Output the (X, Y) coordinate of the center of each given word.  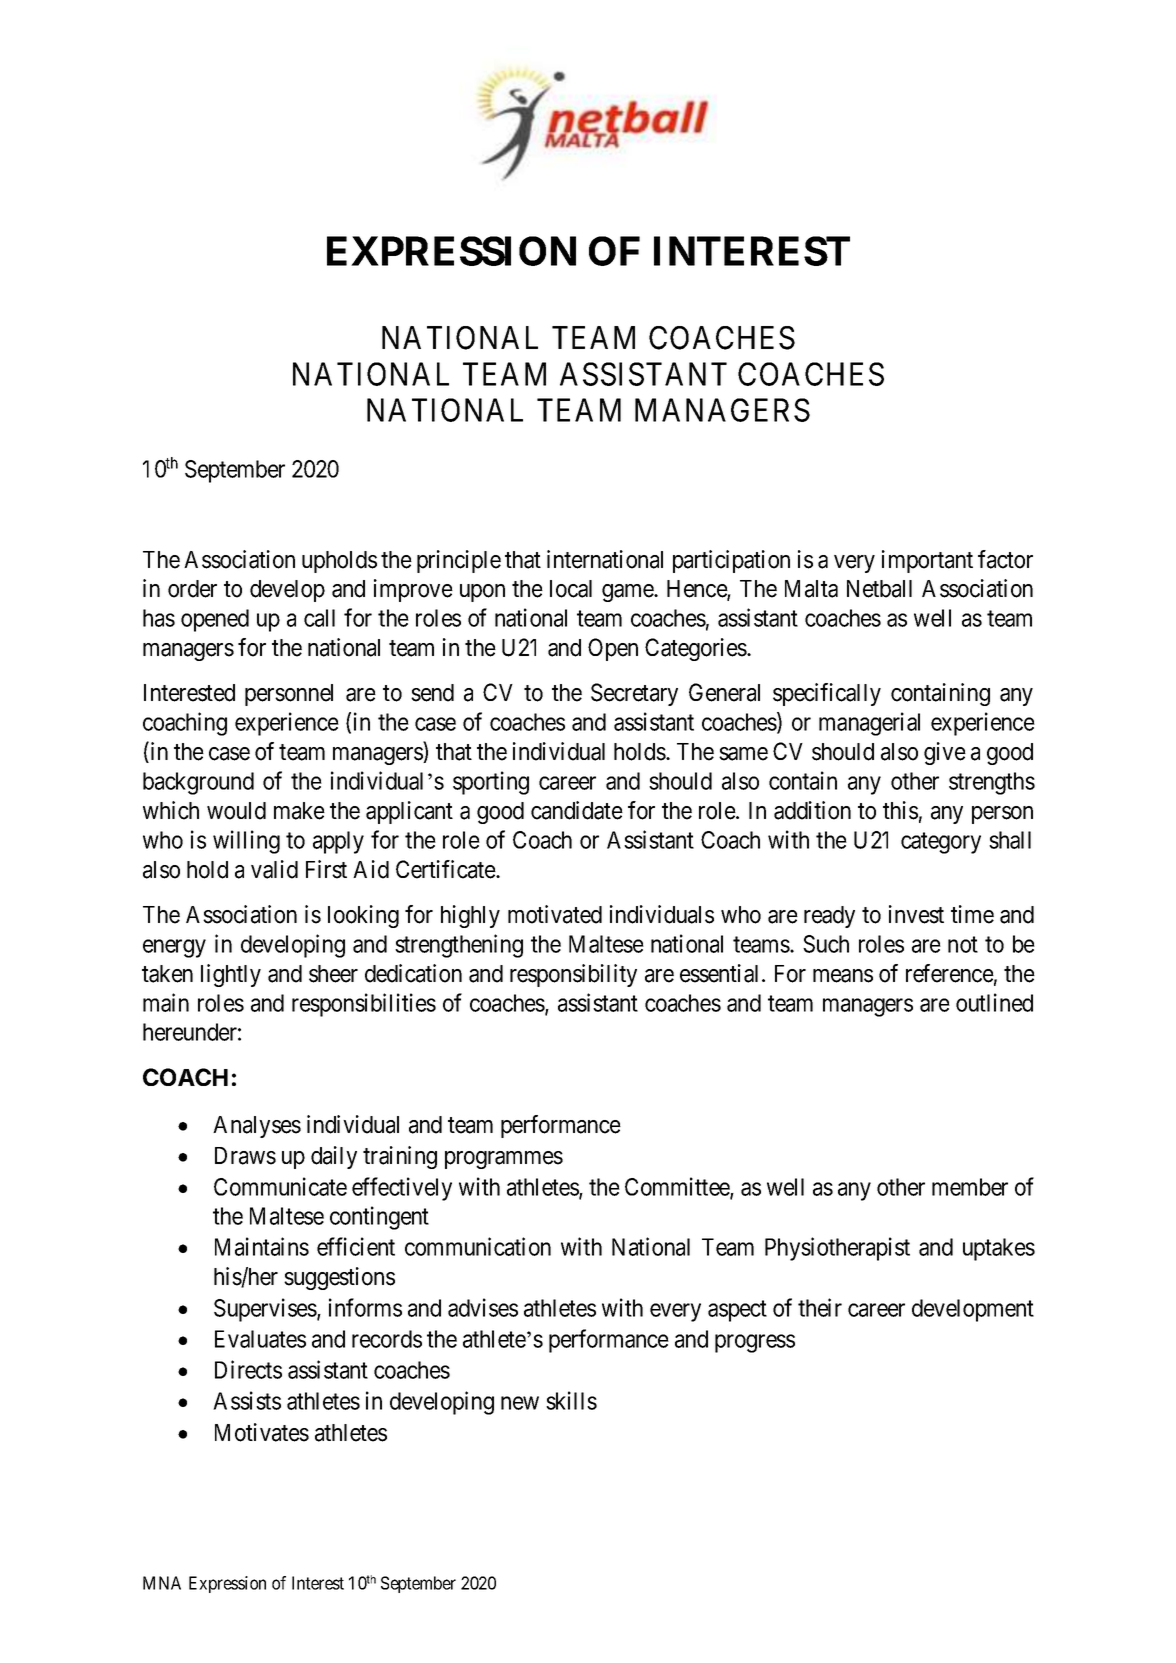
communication (478, 1246)
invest (916, 914)
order (192, 589)
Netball (879, 589)
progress (755, 1343)
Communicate (280, 1186)
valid (274, 869)
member (970, 1187)
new (520, 1403)
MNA (162, 1583)
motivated (555, 914)
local (571, 589)
